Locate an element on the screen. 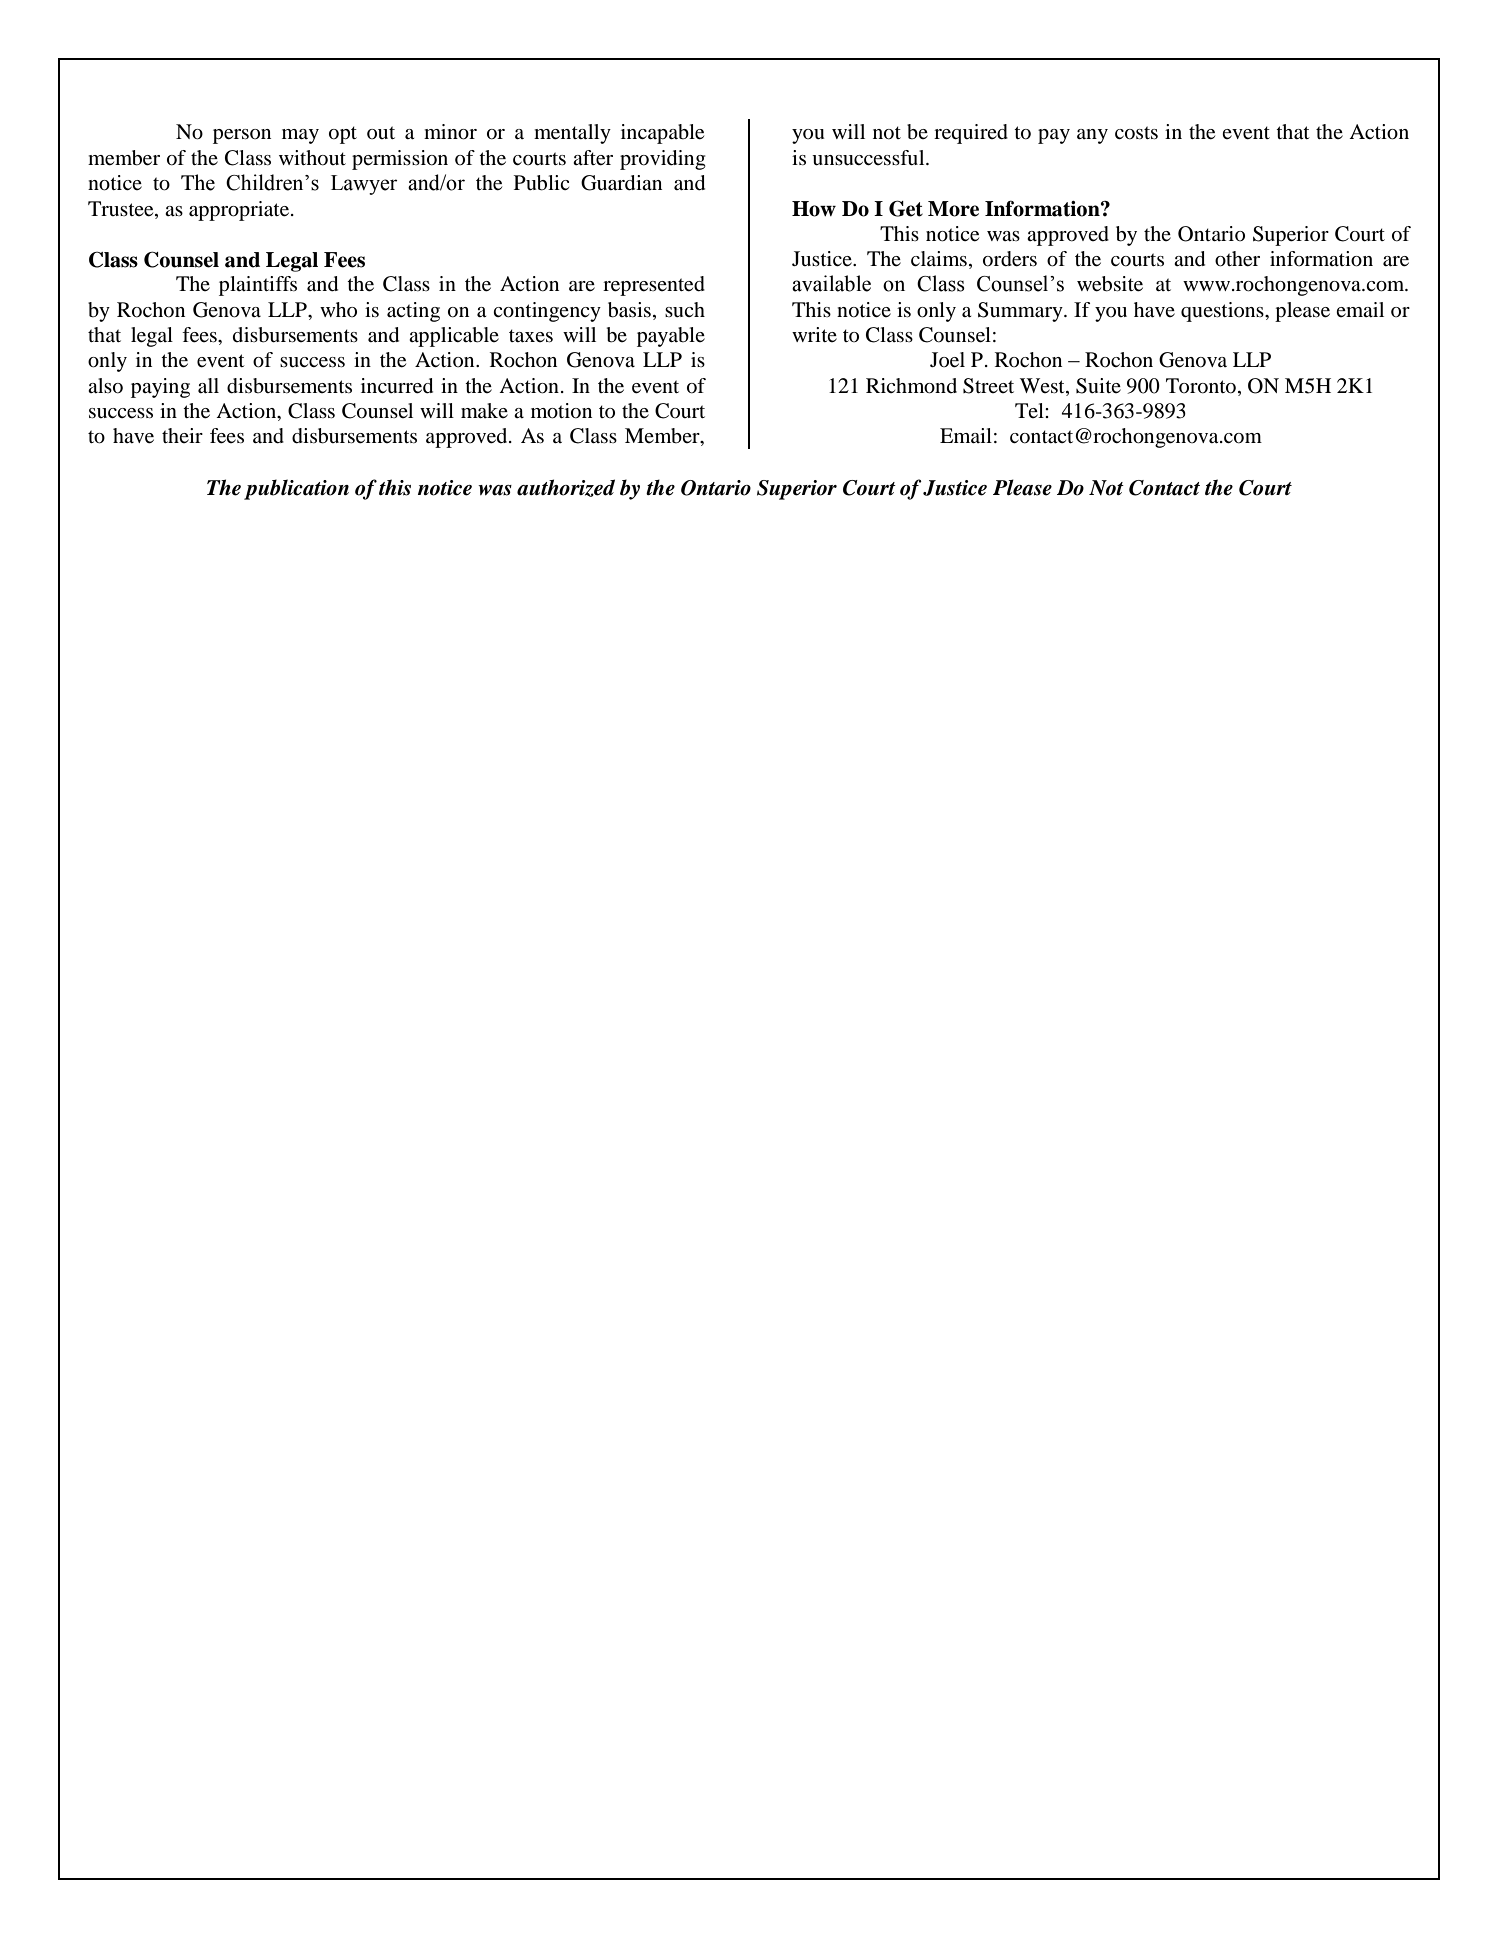 This screenshot has width=1498, height=1938. incapable is located at coordinates (662, 134).
